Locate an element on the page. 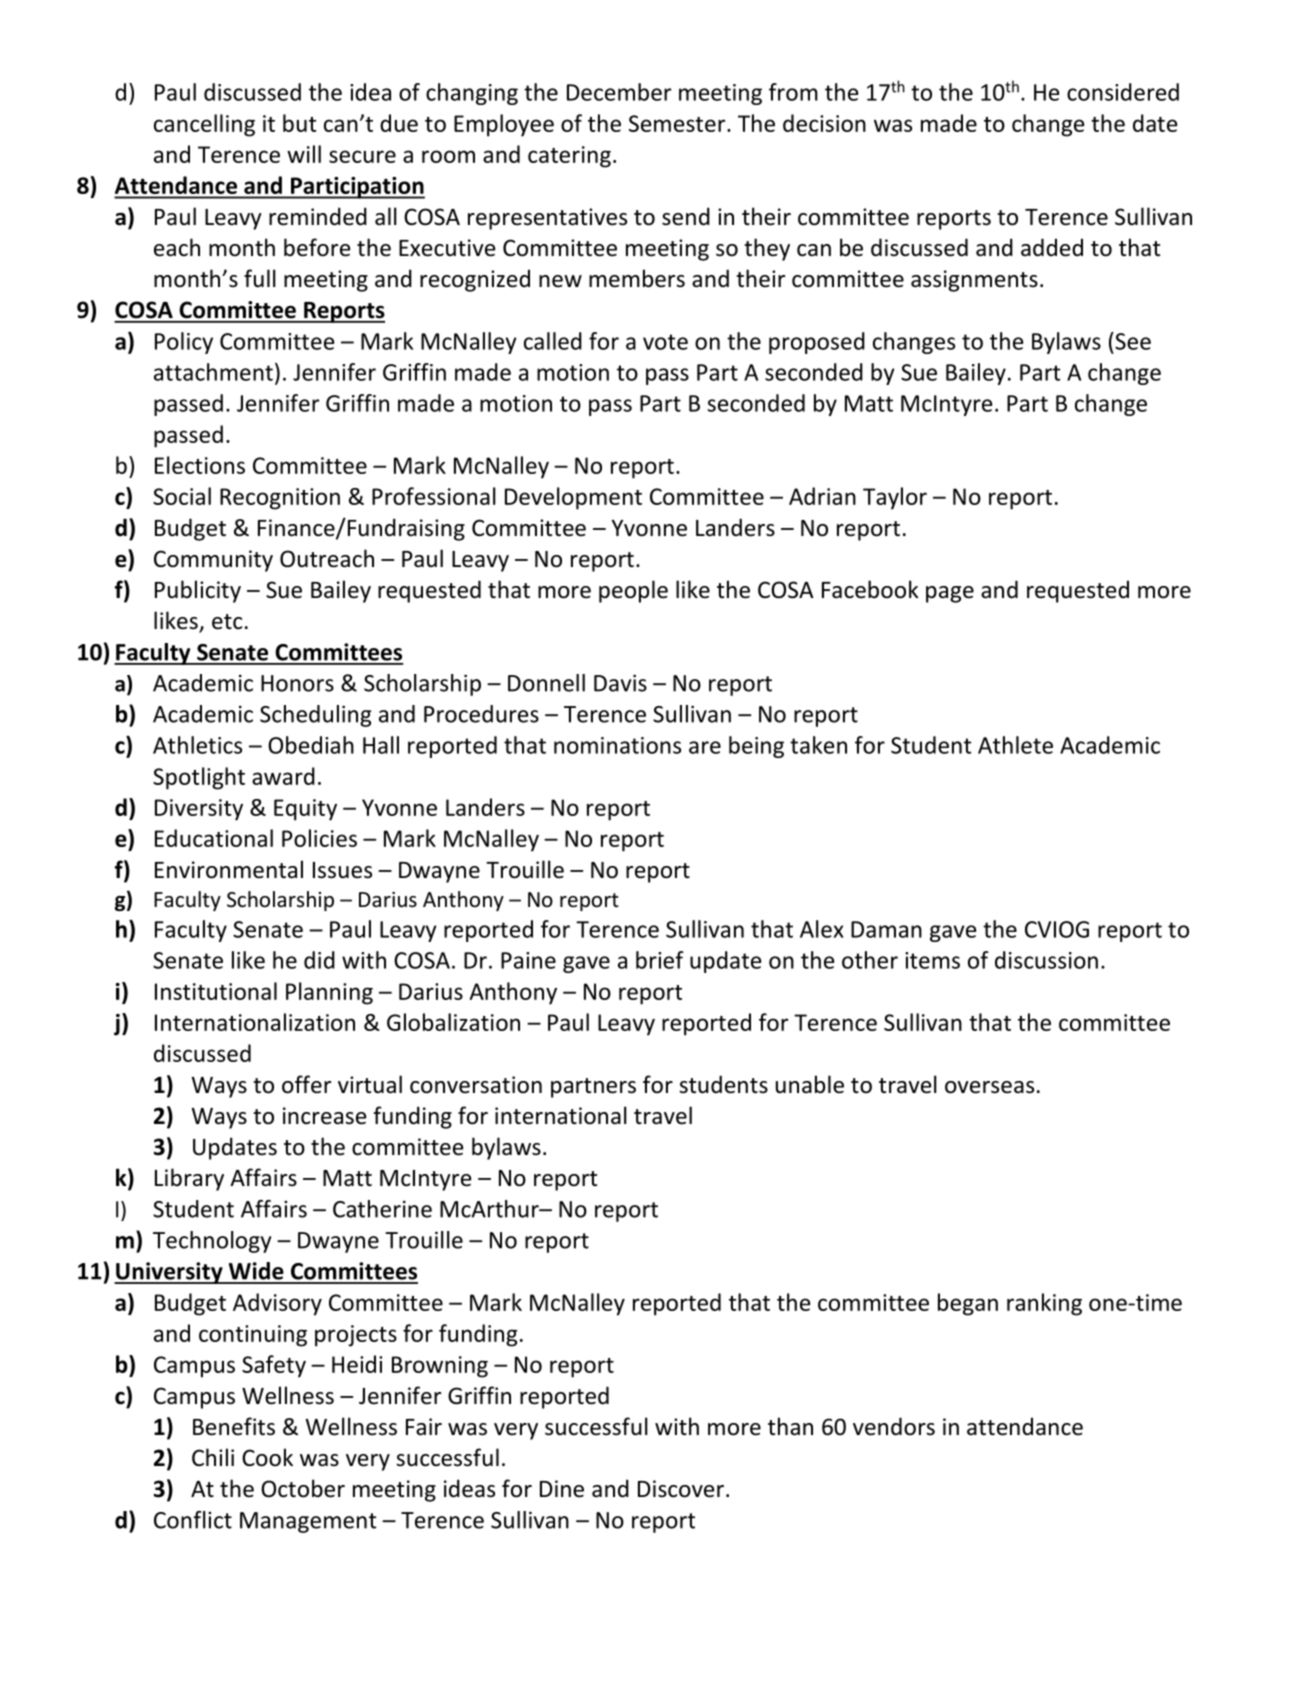 Image resolution: width=1299 pixels, height=1681 pixels. but is located at coordinates (300, 123).
